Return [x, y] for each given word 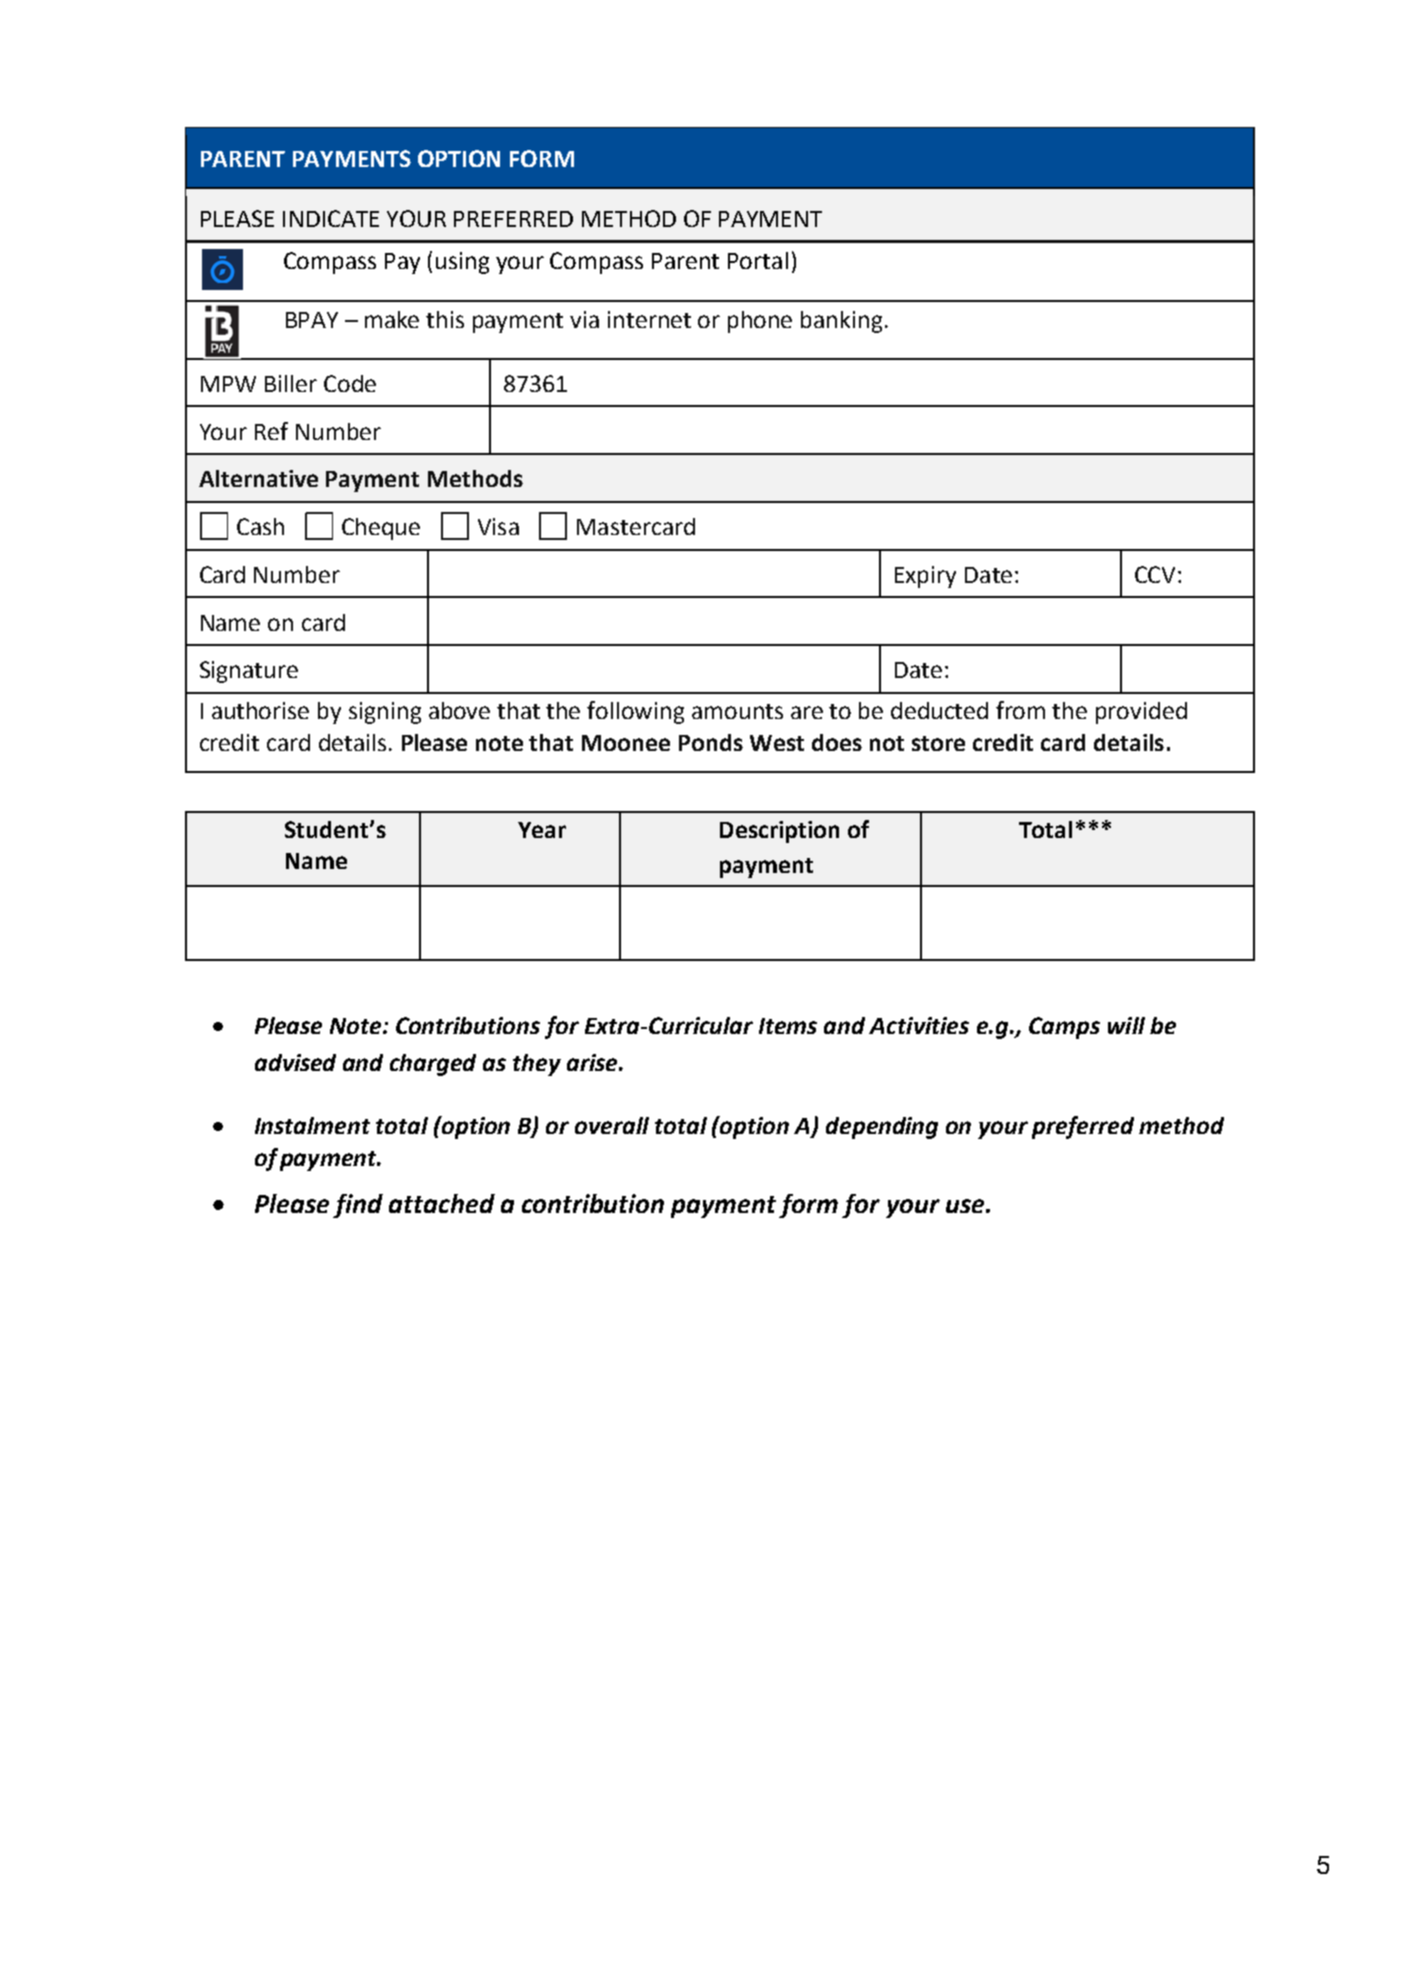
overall [612, 1125]
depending [882, 1128]
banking [841, 322]
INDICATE [331, 218]
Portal [758, 260]
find [358, 1206]
